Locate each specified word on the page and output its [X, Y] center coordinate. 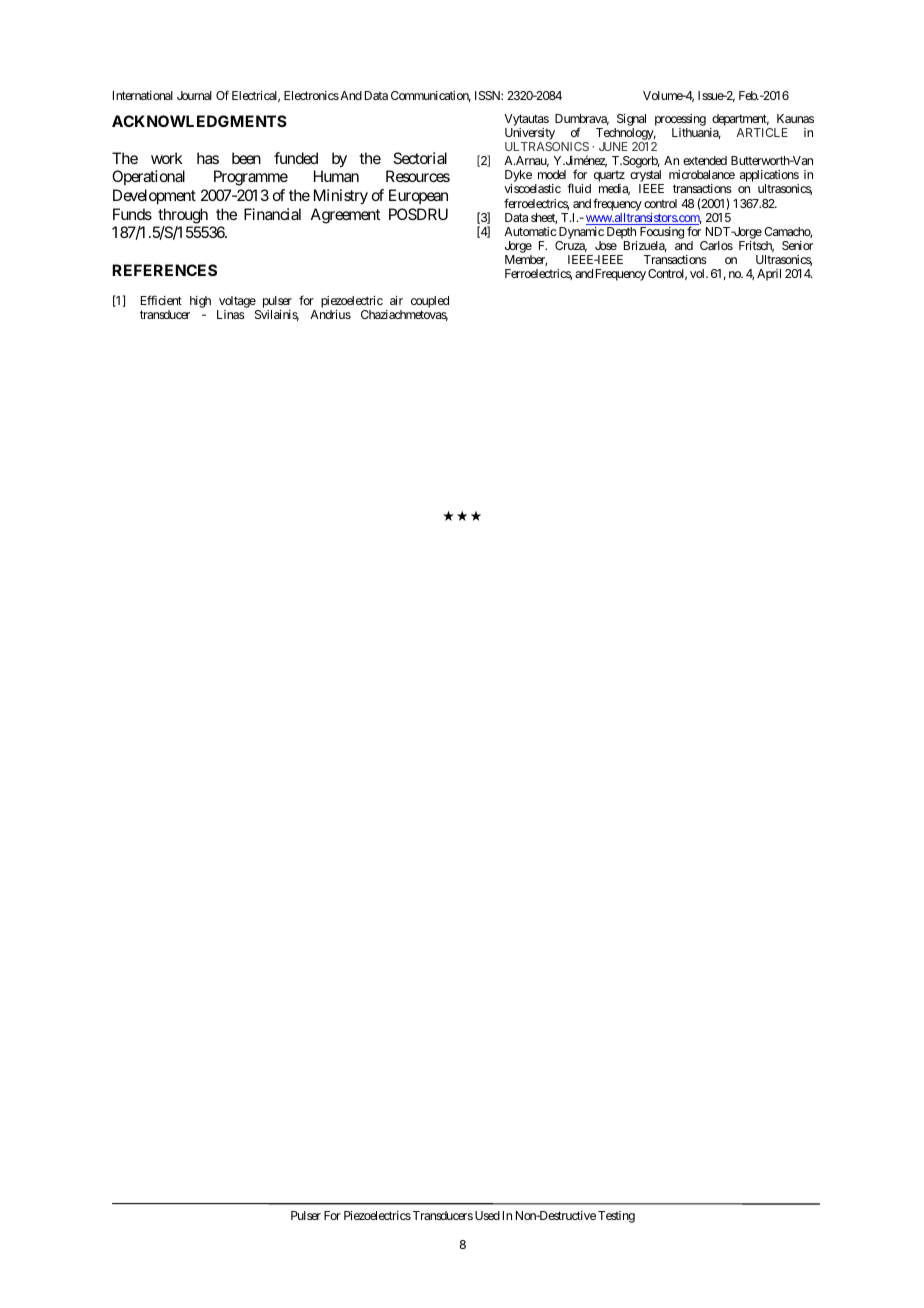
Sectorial [420, 158]
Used [487, 1215]
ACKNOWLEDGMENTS [199, 121]
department [740, 120]
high [200, 302]
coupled [430, 302]
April [769, 275]
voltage [237, 302]
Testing [616, 1217]
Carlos [716, 245]
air [396, 300]
